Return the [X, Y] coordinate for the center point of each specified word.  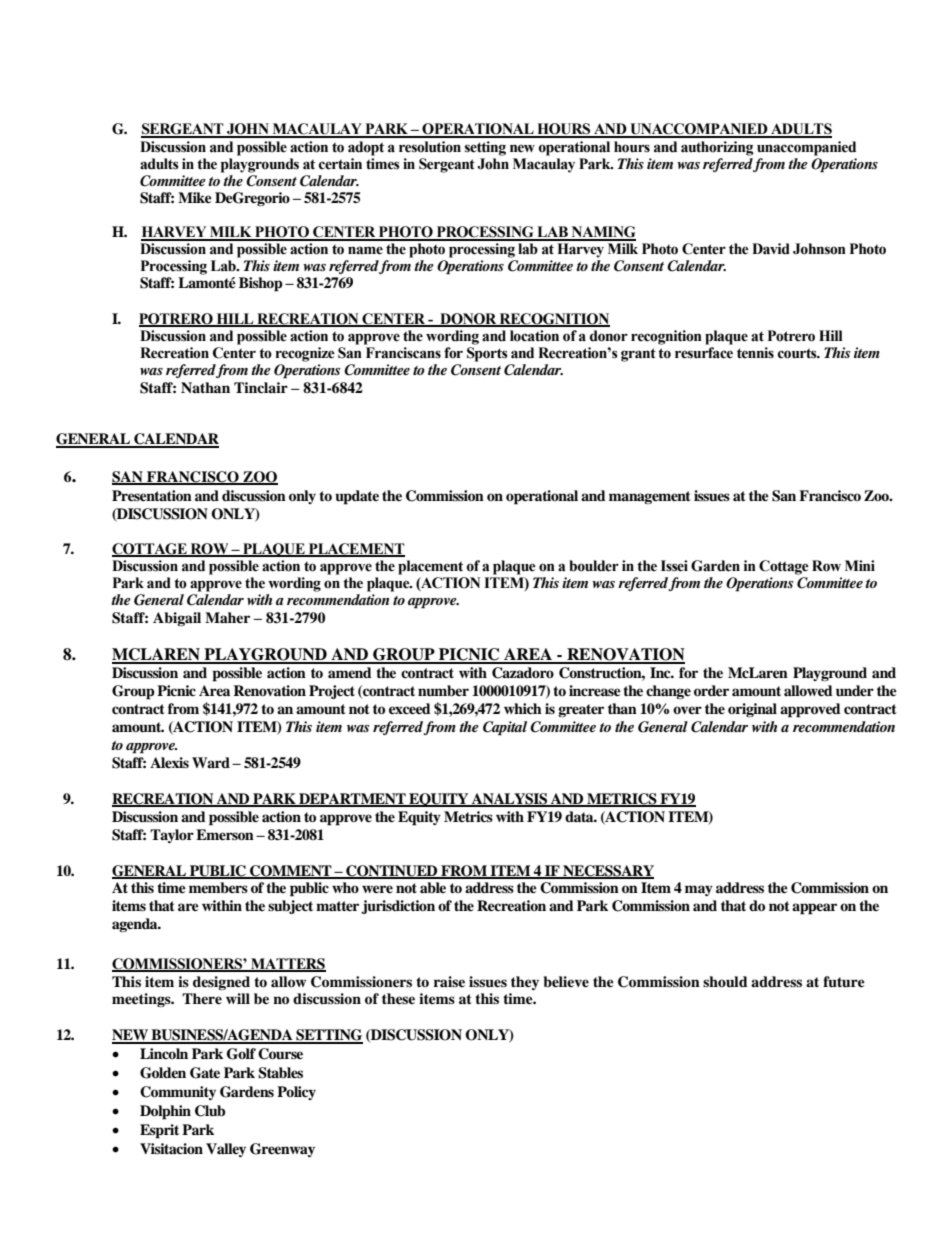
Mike [195, 197]
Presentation [152, 496]
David [771, 249]
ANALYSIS [510, 800]
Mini [860, 565]
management [650, 497]
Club [210, 1111]
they [525, 983]
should [725, 981]
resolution [430, 147]
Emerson [225, 835]
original [752, 710]
